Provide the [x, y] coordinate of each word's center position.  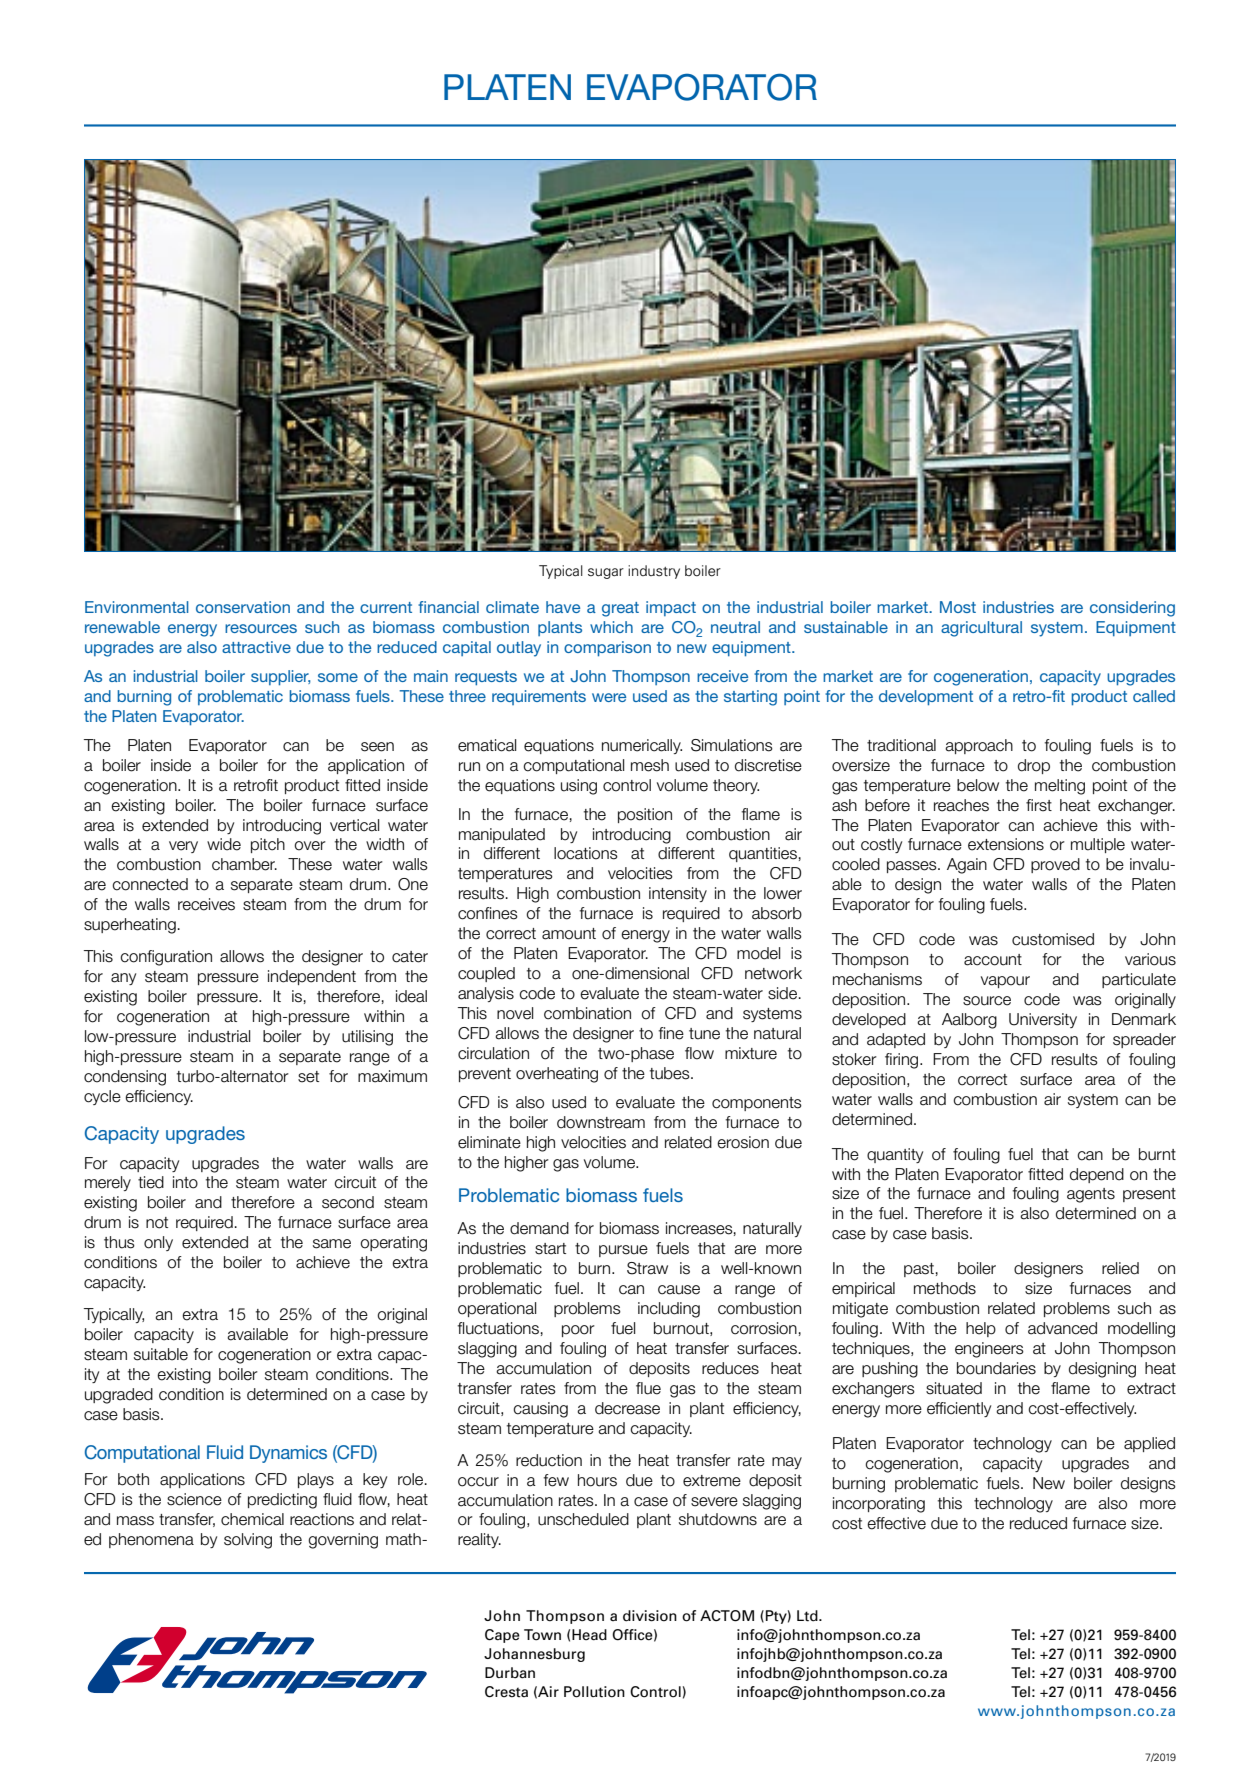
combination [587, 1013]
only [158, 1243]
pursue [623, 1251]
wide [224, 844]
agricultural [981, 629]
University [1043, 1020]
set [308, 1077]
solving [248, 1541]
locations [586, 853]
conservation [243, 607]
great [620, 609]
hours [597, 1480]
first [1039, 805]
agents [1091, 1195]
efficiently [959, 1409]
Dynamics [288, 1454]
